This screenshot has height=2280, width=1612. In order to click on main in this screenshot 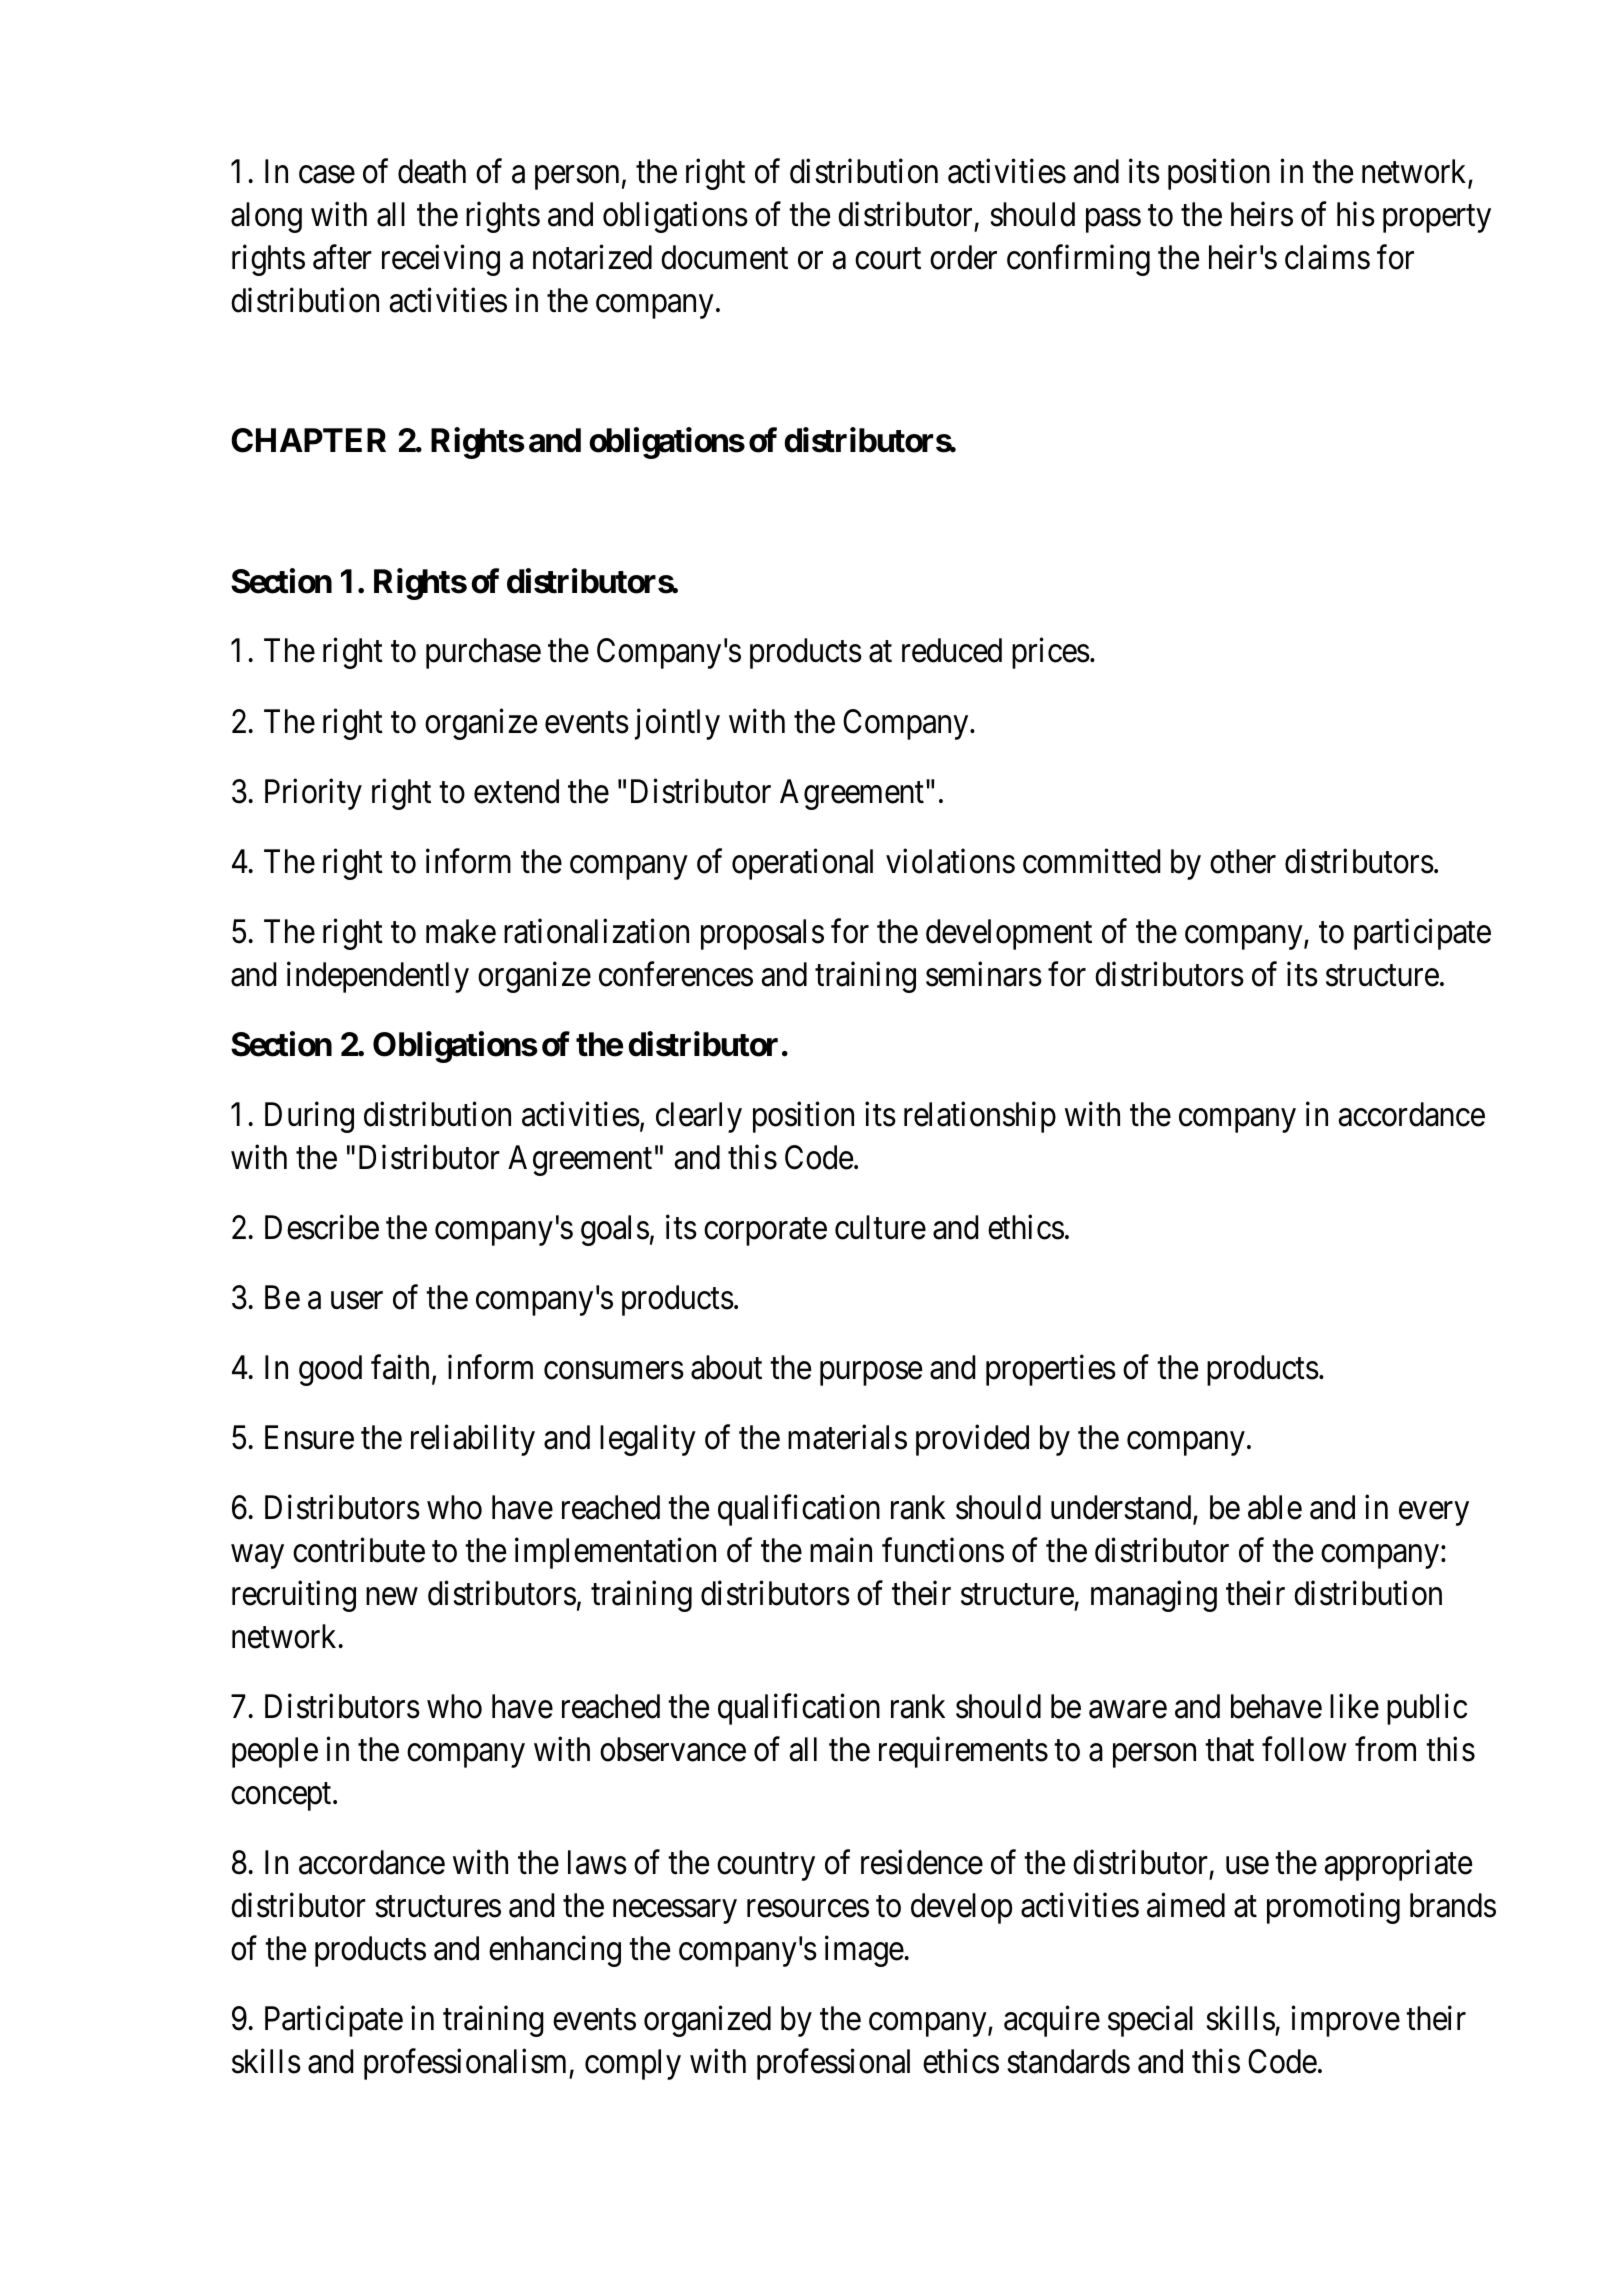, I will do `click(841, 1550)`.
